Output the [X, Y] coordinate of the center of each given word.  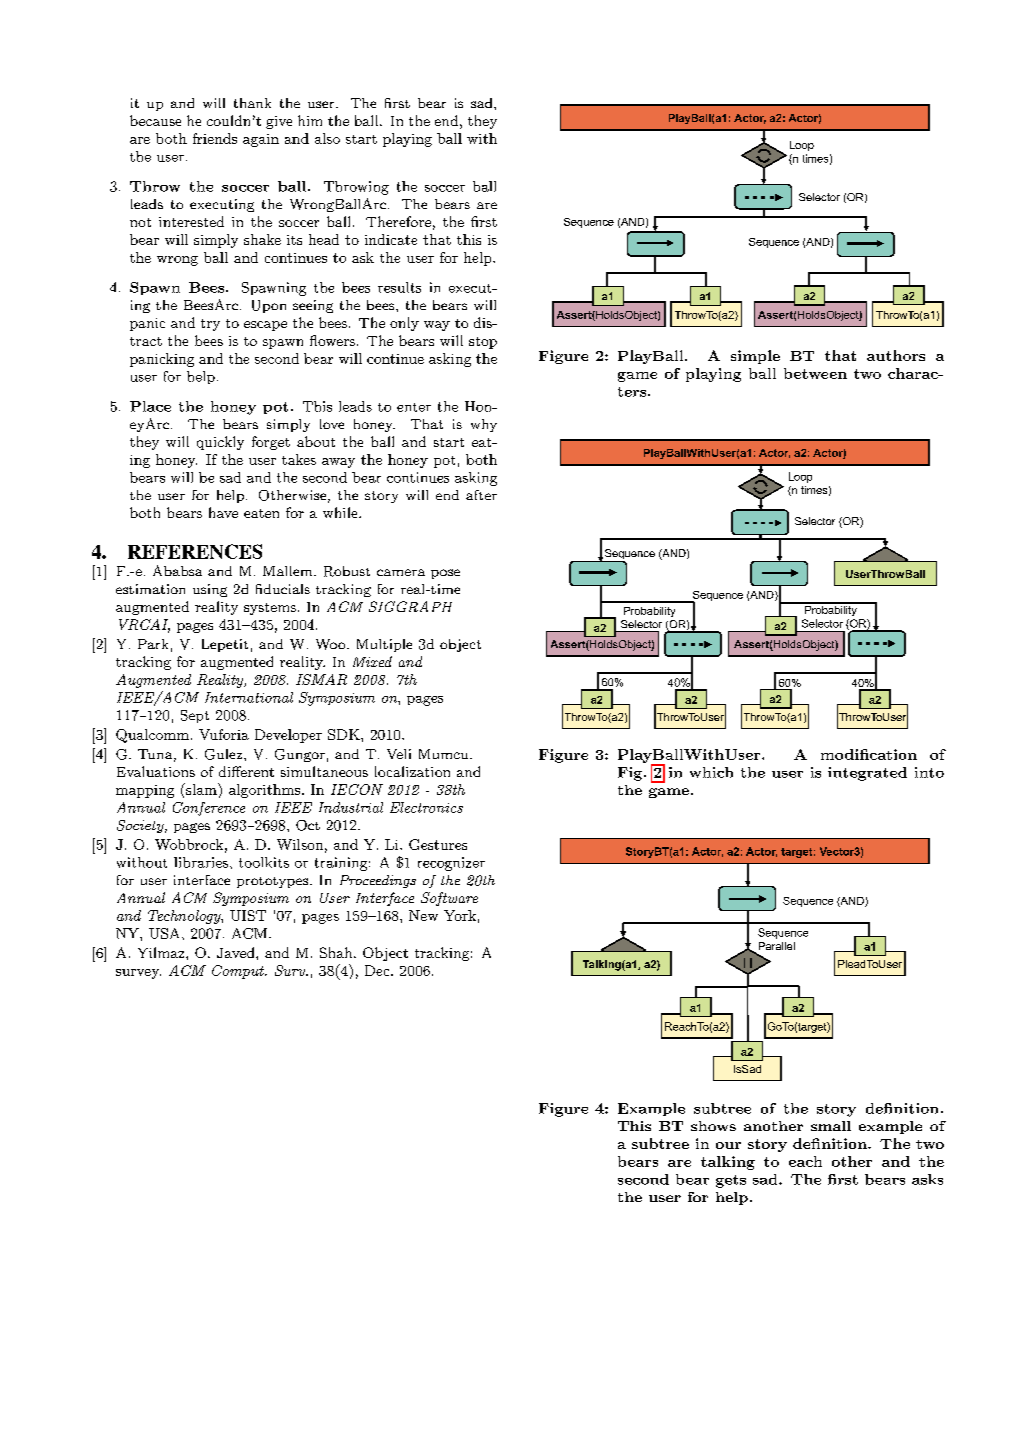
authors [896, 355]
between [815, 373]
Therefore [398, 221]
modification [869, 754]
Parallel [777, 946]
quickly [220, 443]
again [261, 140]
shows [713, 1126]
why [484, 425]
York [460, 915]
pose [445, 574]
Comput [239, 972]
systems [270, 609]
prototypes [272, 882]
